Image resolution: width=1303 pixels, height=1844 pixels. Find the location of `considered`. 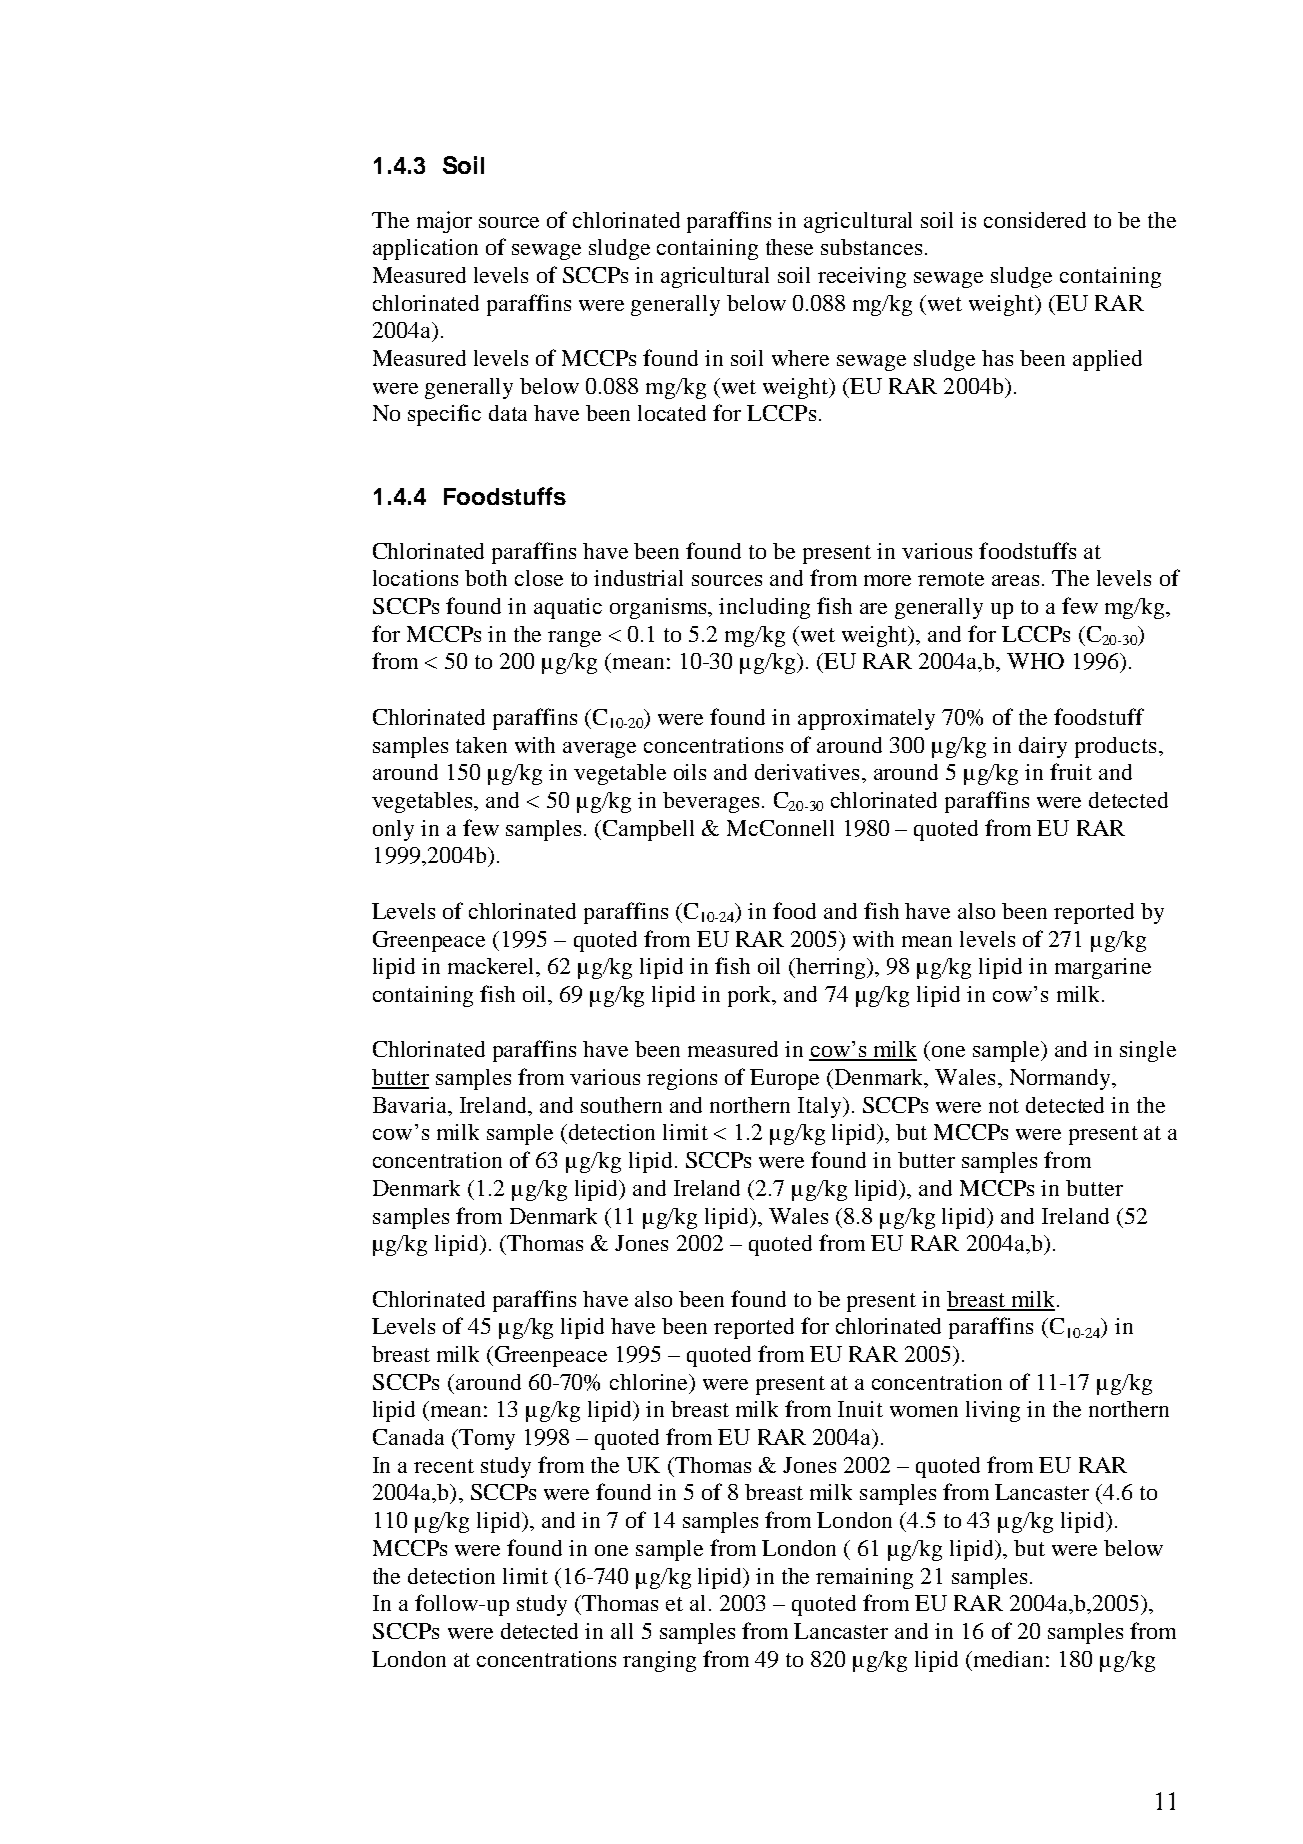

considered is located at coordinates (1035, 220).
